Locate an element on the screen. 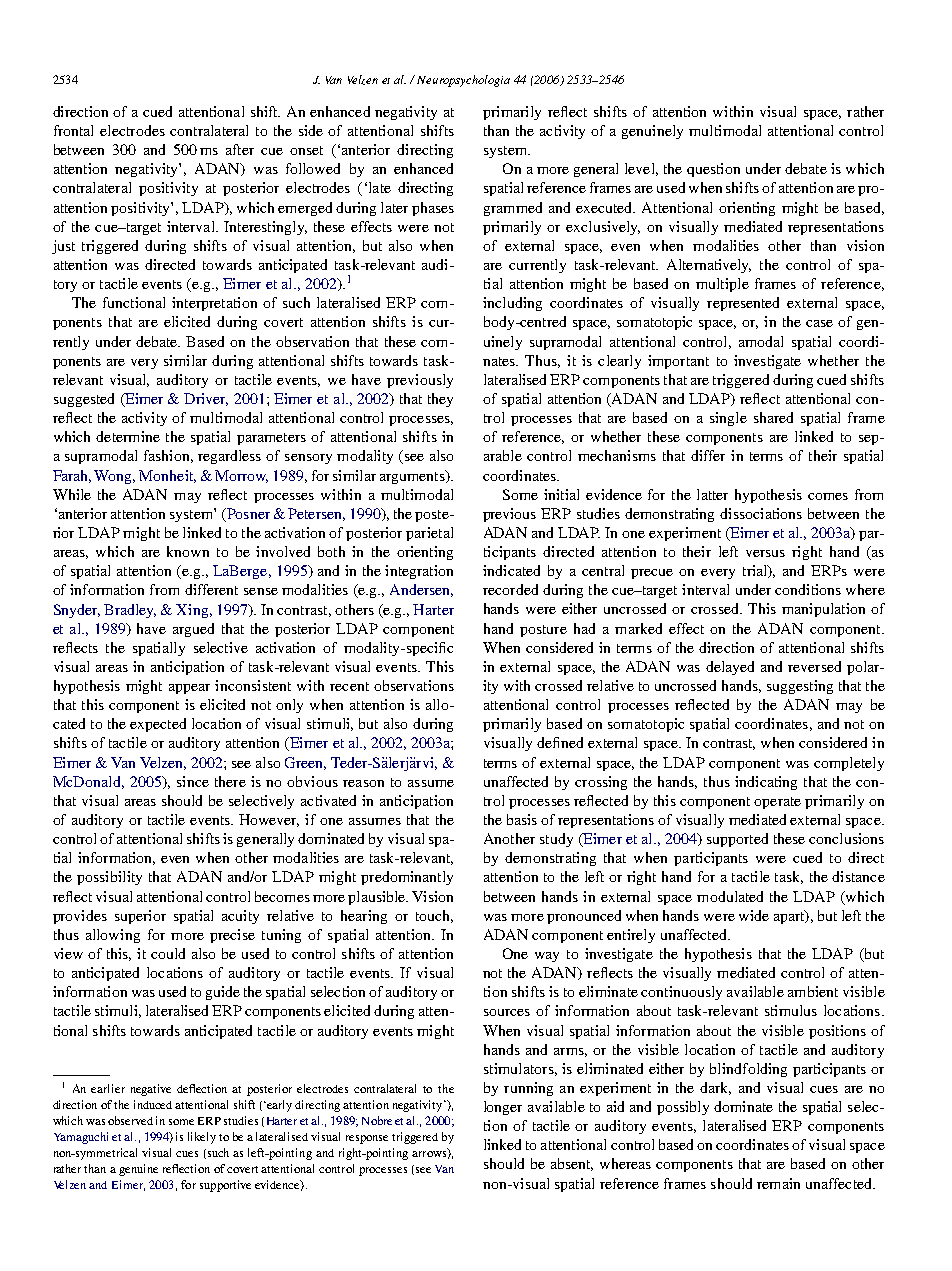  since is located at coordinates (193, 781).
